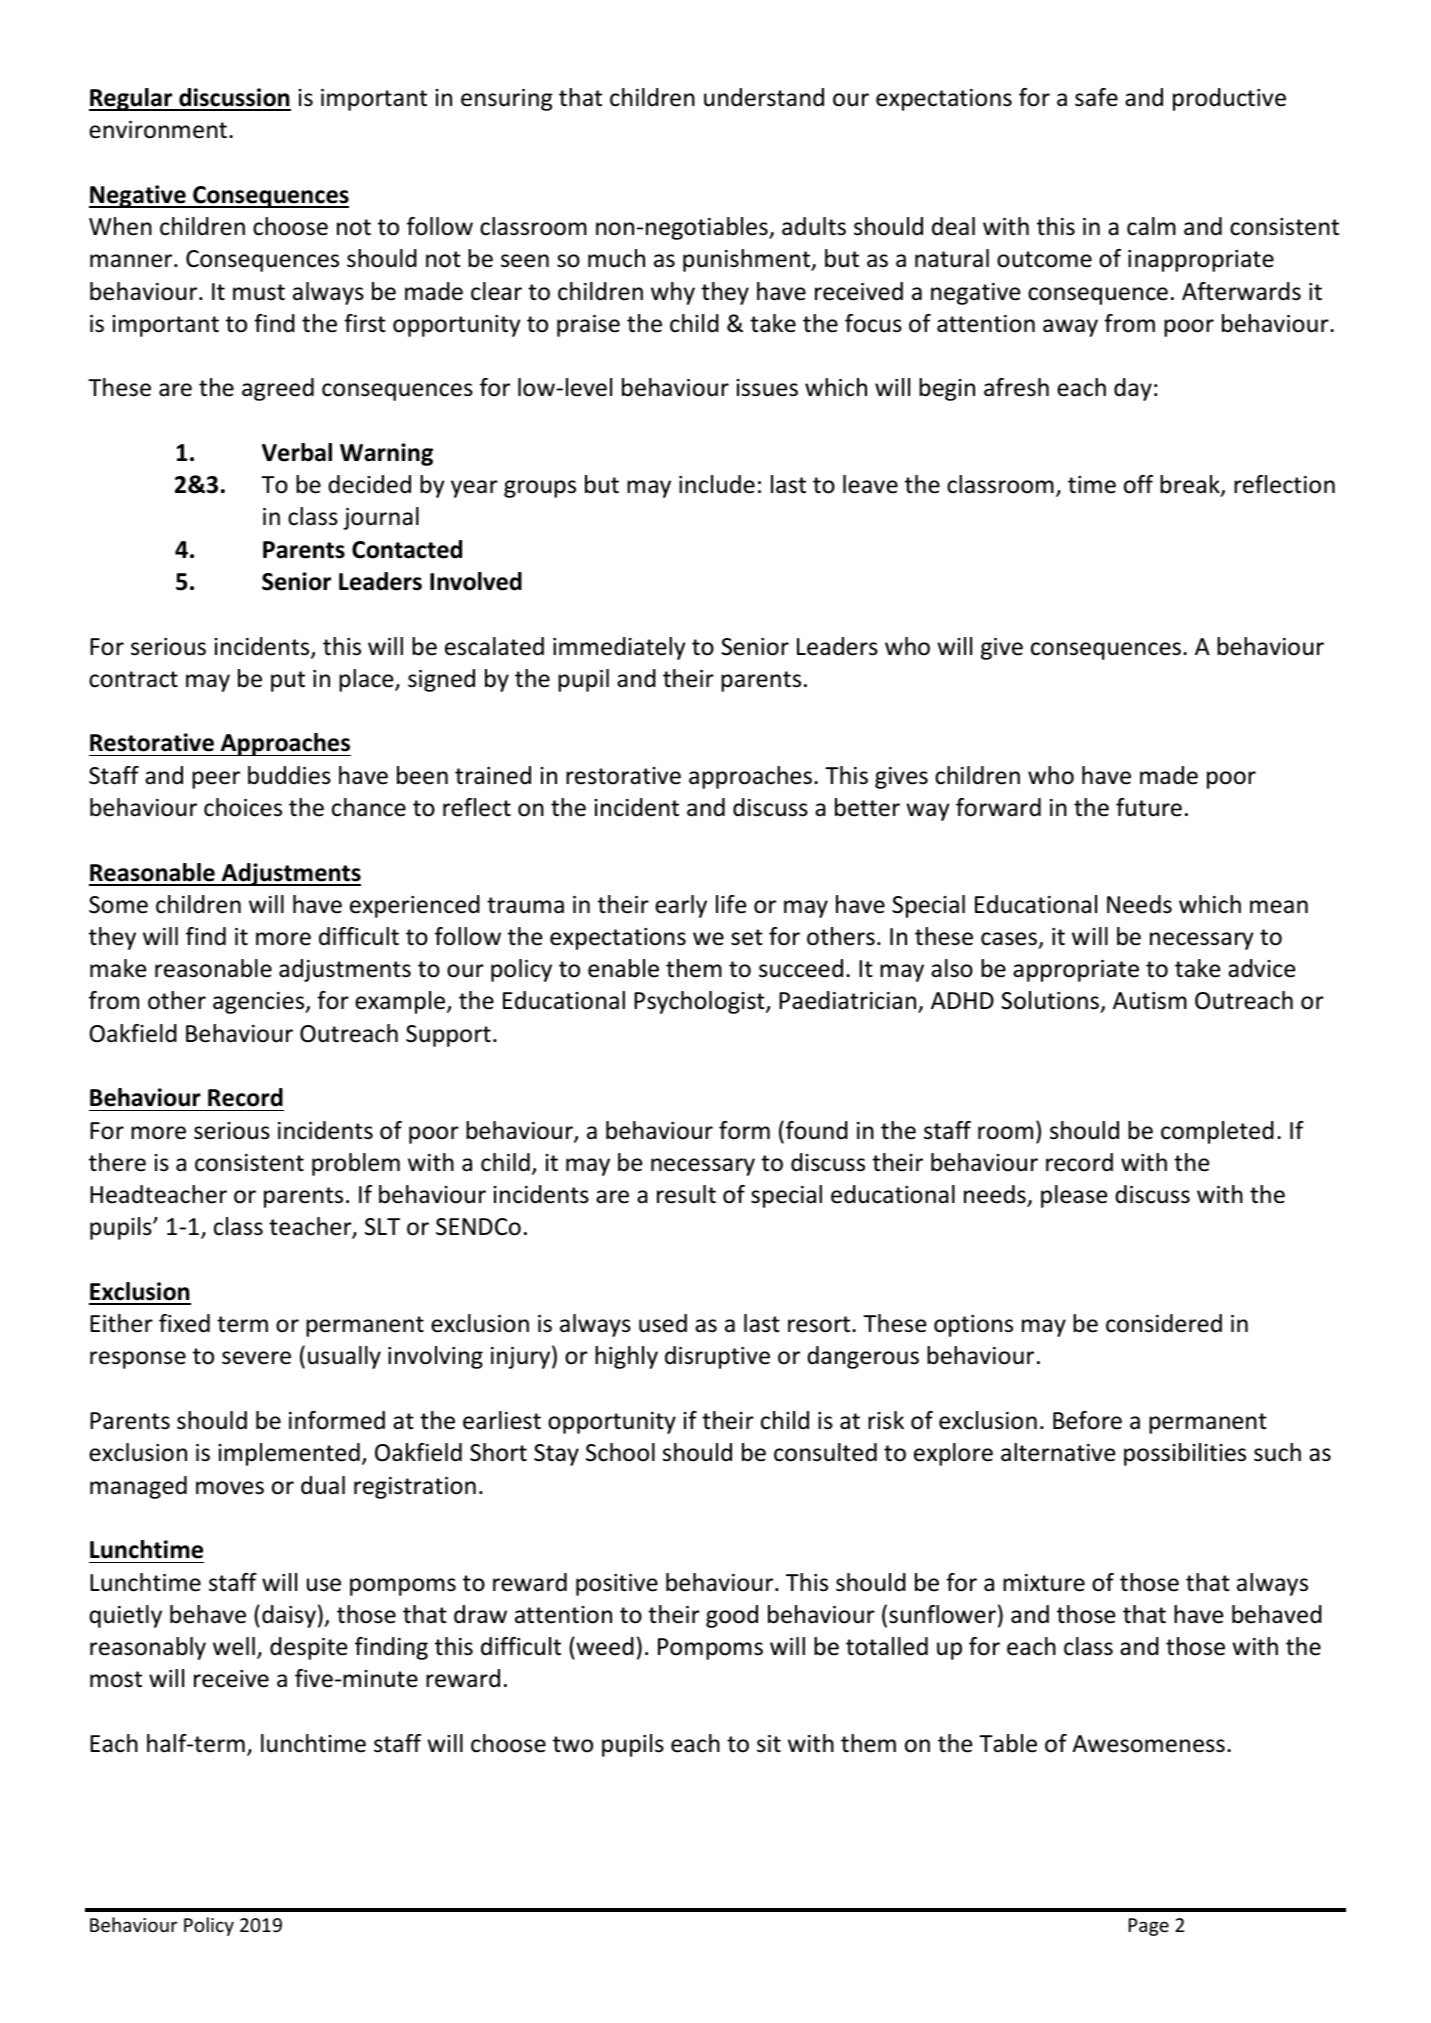 Image resolution: width=1431 pixels, height=2023 pixels. I want to click on School, so click(620, 1452).
